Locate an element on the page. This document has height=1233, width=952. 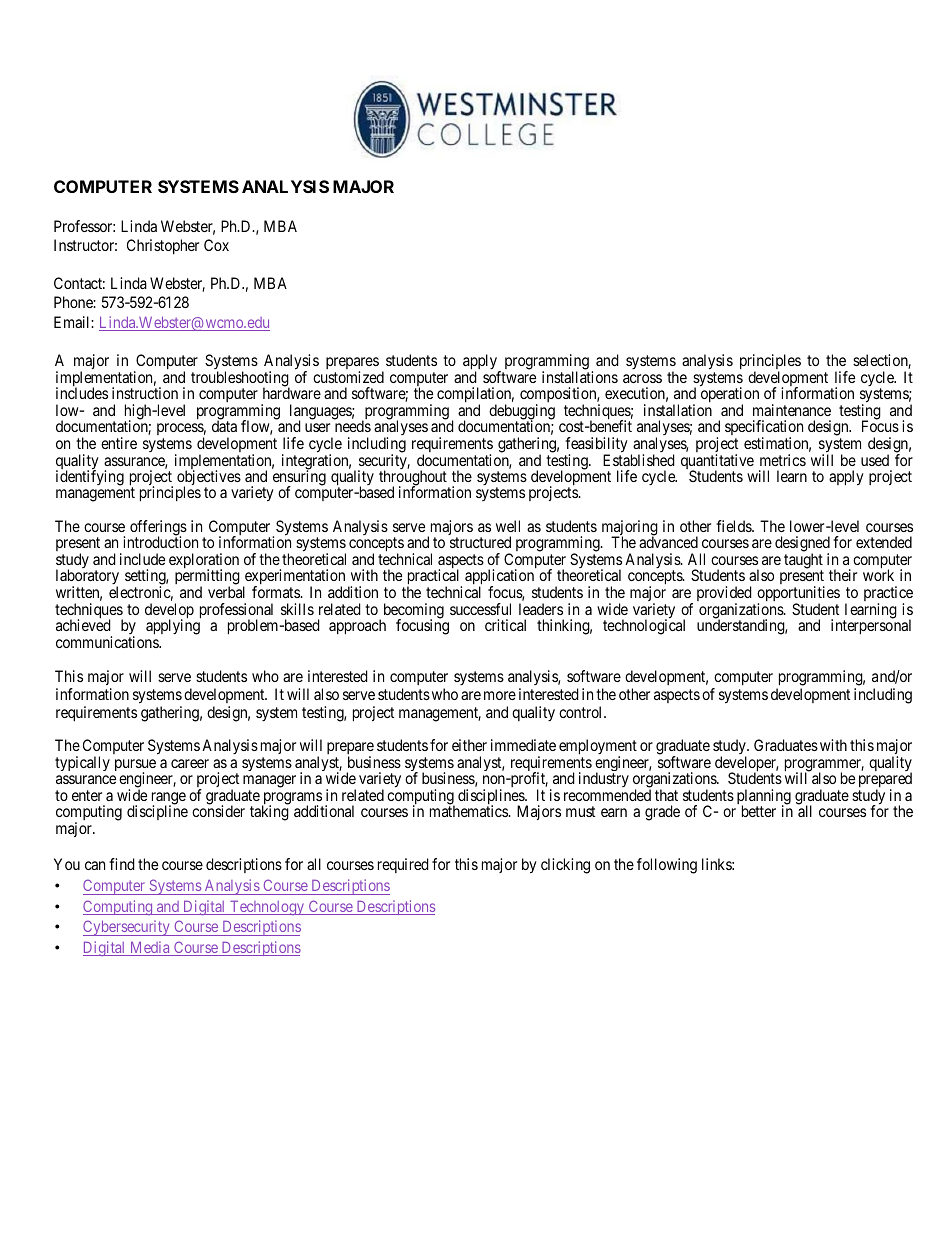
Christopher is located at coordinates (163, 246).
